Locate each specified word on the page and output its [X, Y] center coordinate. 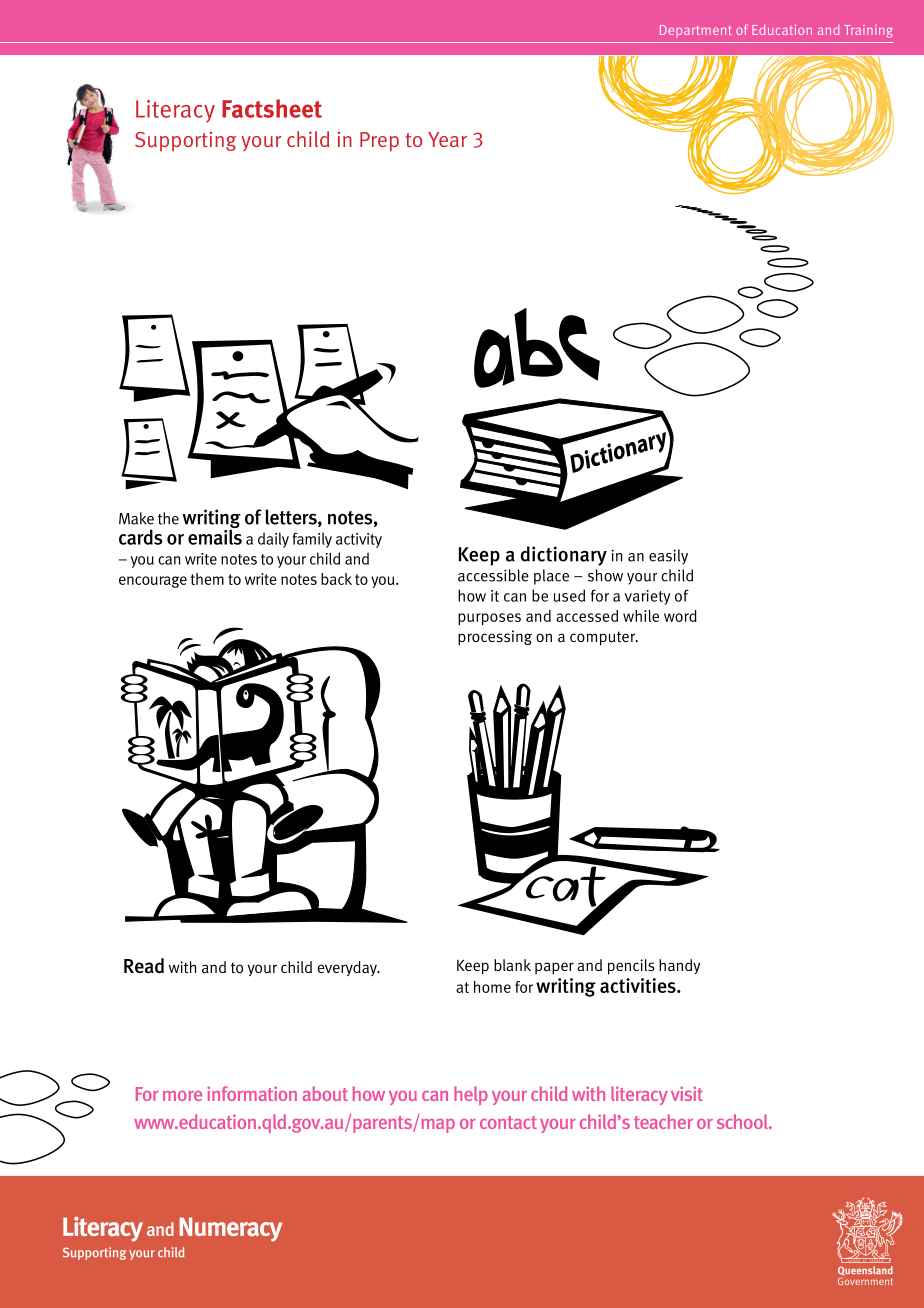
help [471, 1095]
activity [359, 540]
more [182, 1096]
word [680, 616]
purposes [489, 619]
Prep [379, 142]
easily [668, 557]
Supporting [185, 141]
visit [687, 1093]
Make [136, 518]
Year [447, 139]
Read [144, 966]
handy [680, 966]
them [207, 579]
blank [512, 965]
